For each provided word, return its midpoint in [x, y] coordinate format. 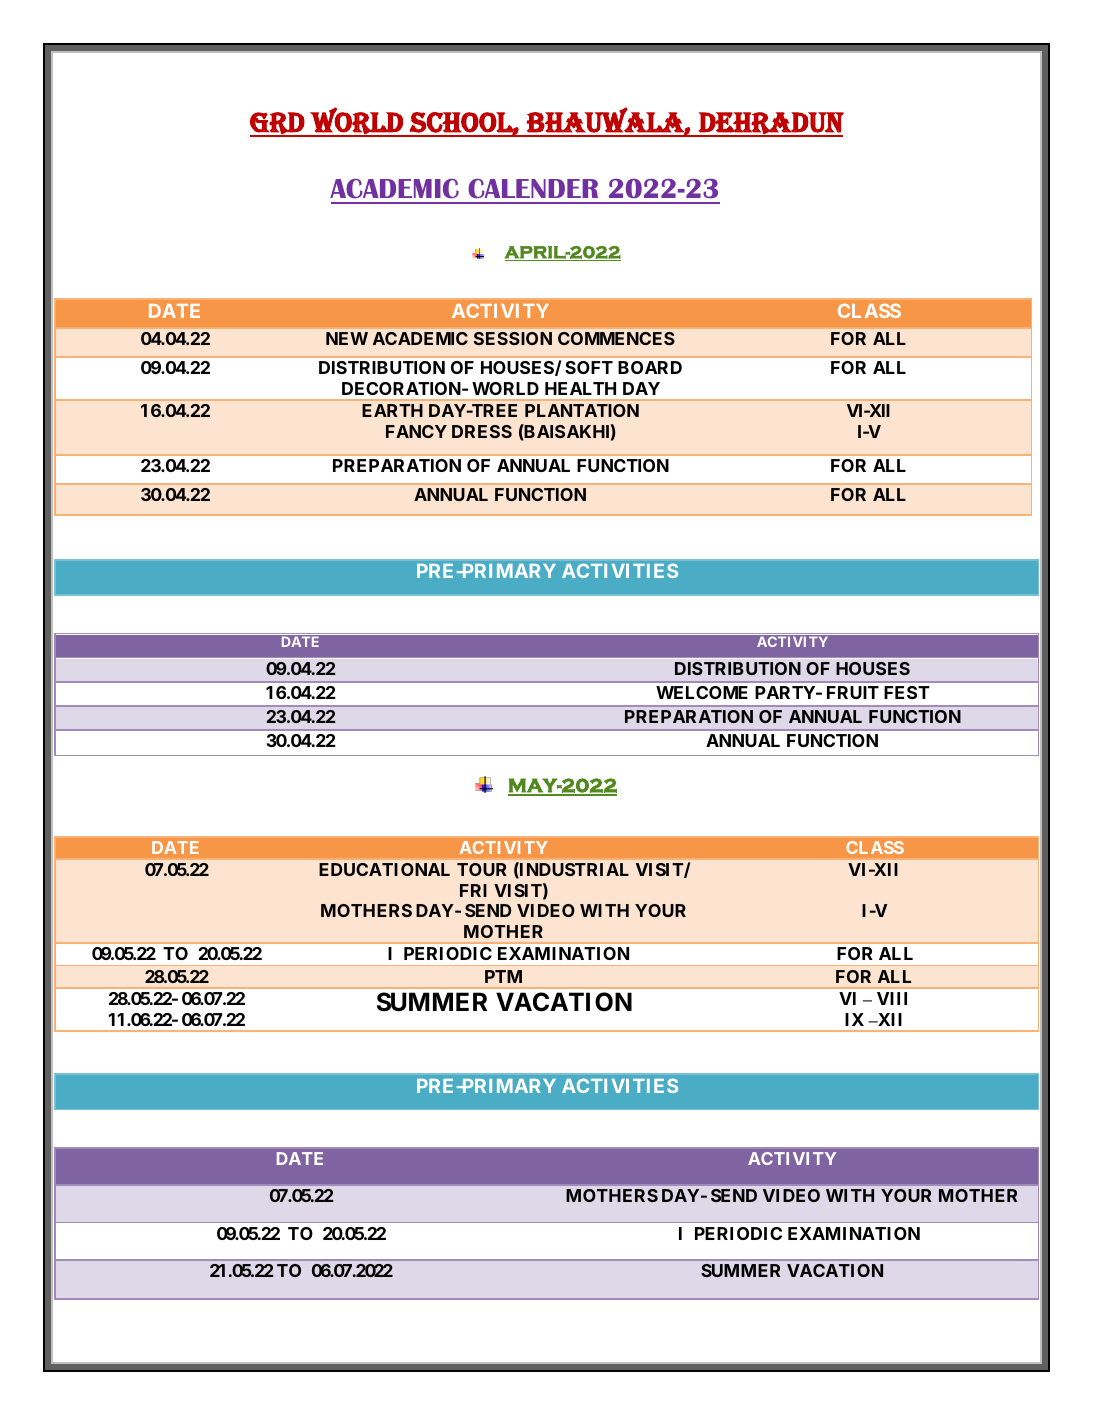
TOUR [482, 869]
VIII [892, 998]
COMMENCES [616, 338]
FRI [473, 890]
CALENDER [533, 188]
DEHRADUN [770, 124]
